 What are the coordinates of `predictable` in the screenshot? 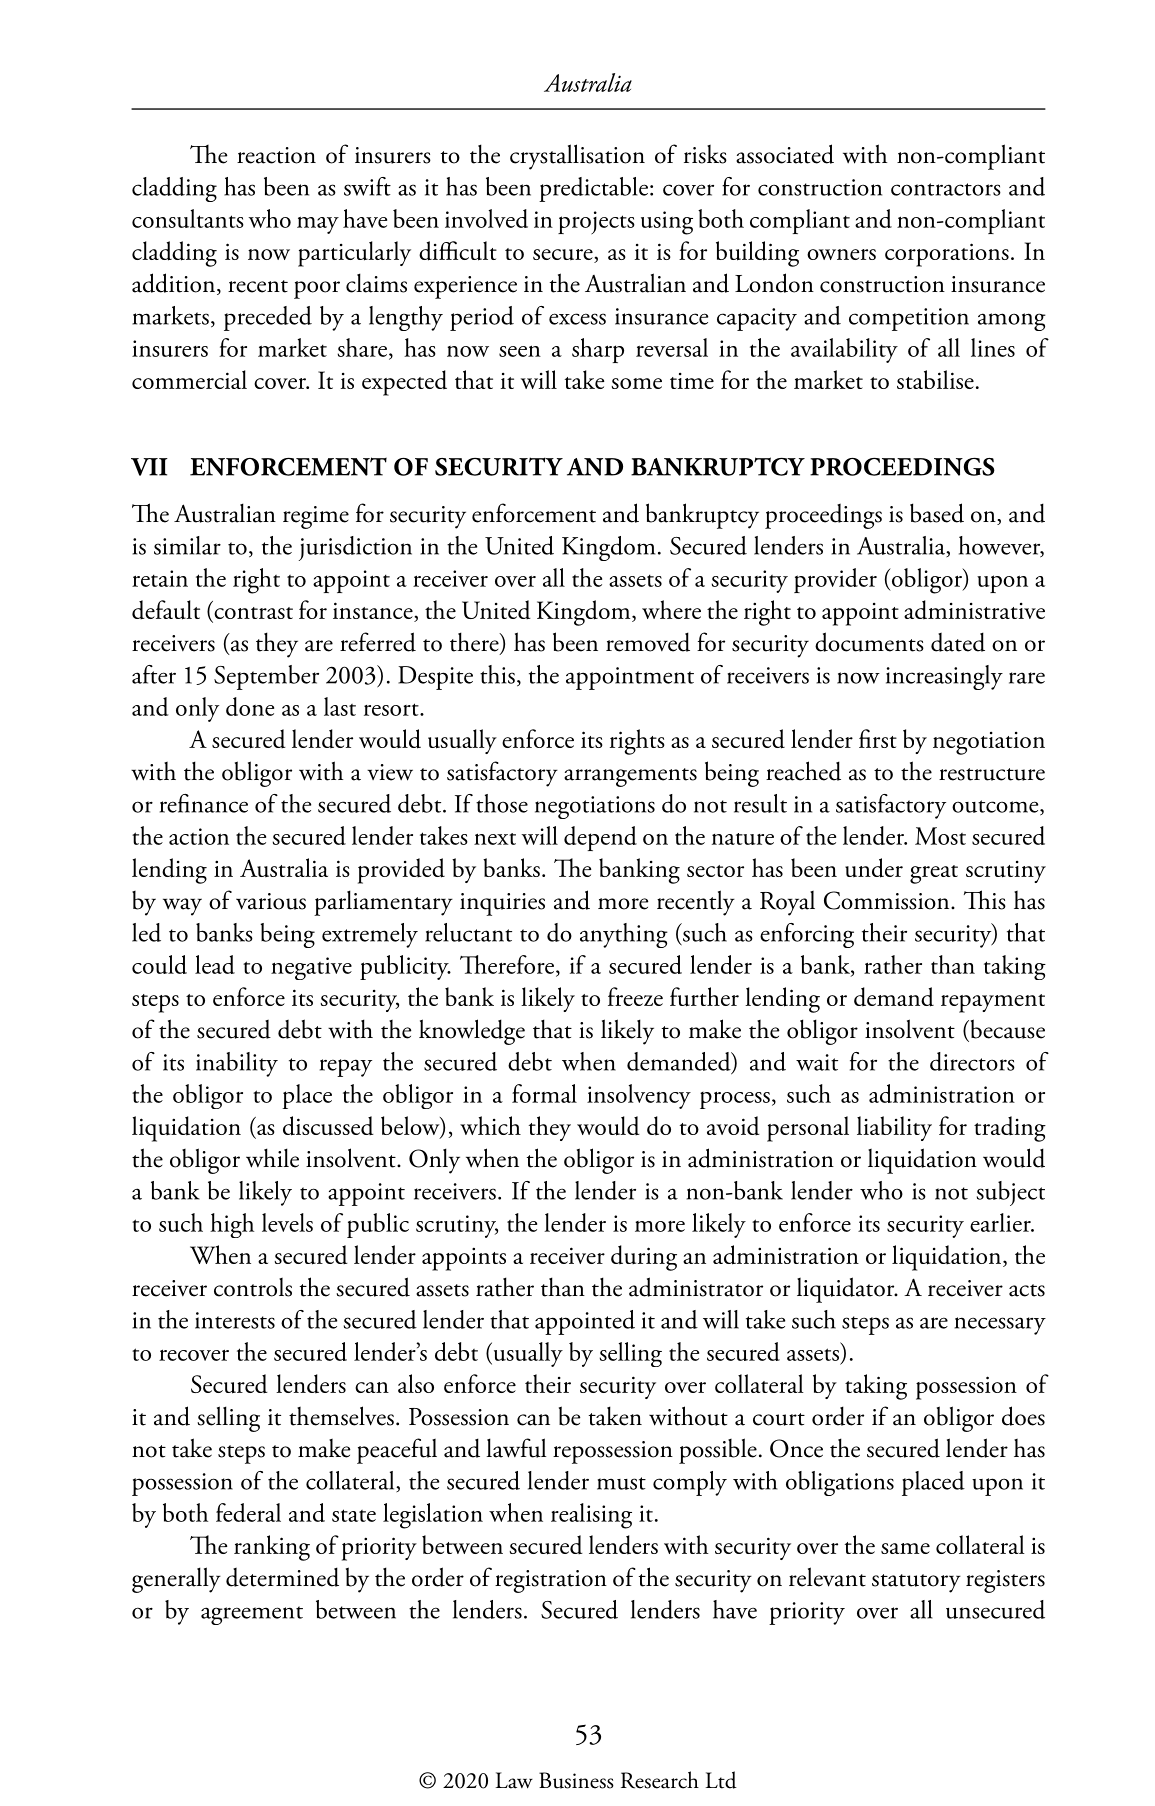 It's located at (593, 189).
